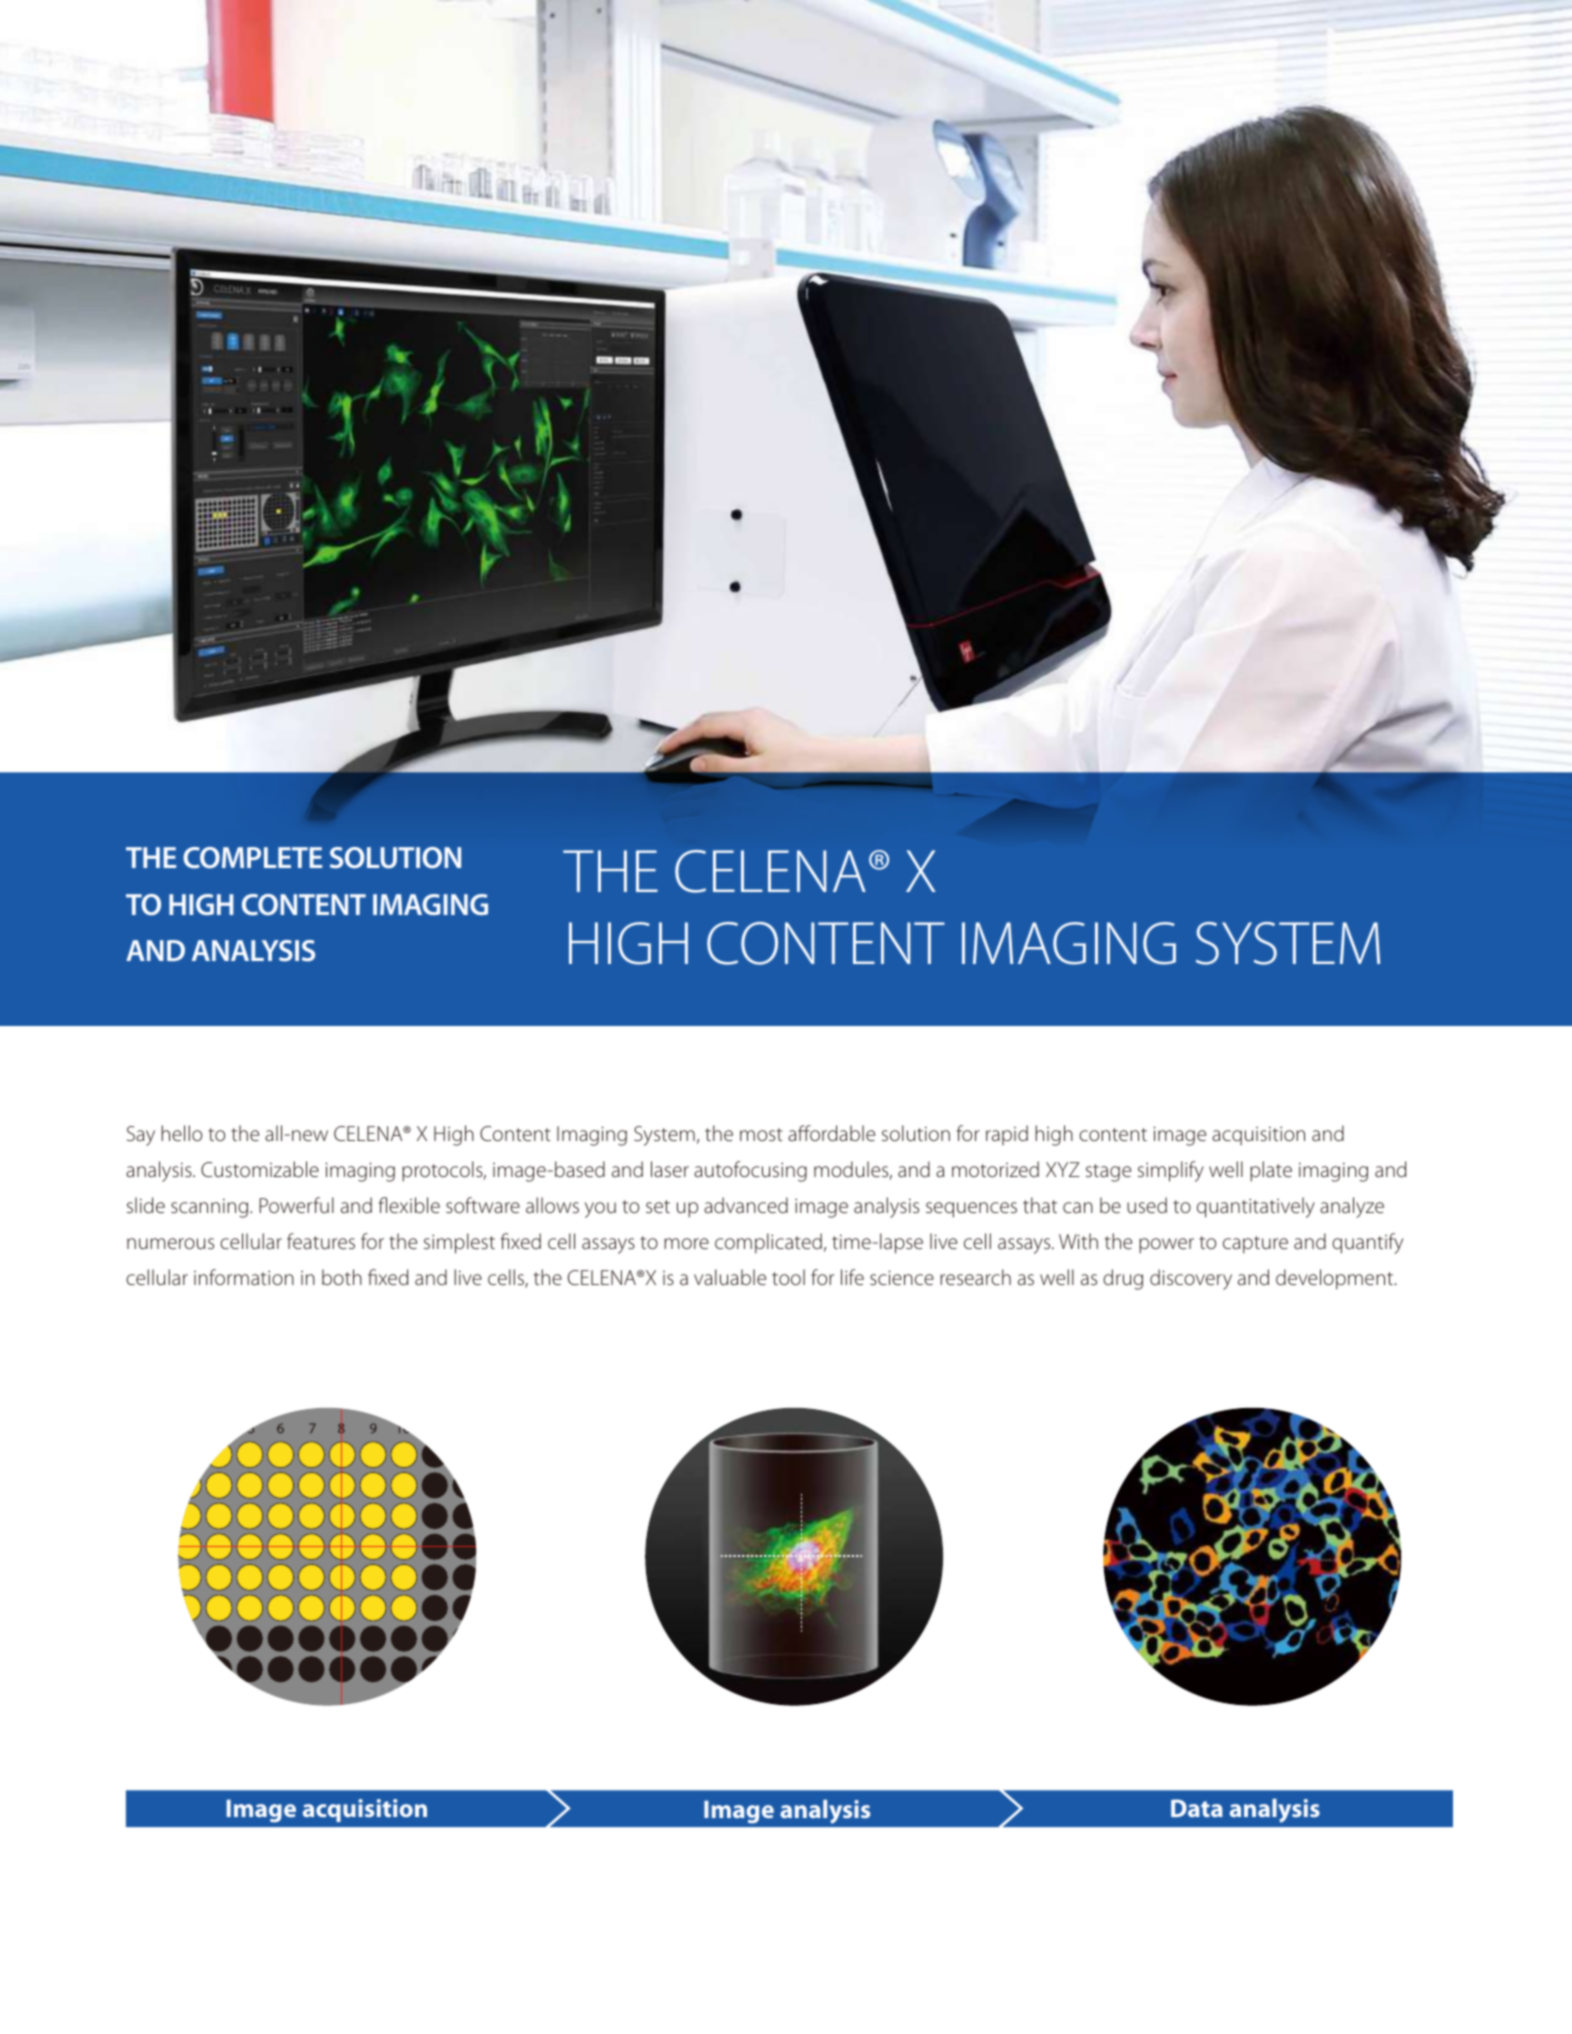 The image size is (1572, 2034). I want to click on simplify, so click(1171, 1171).
